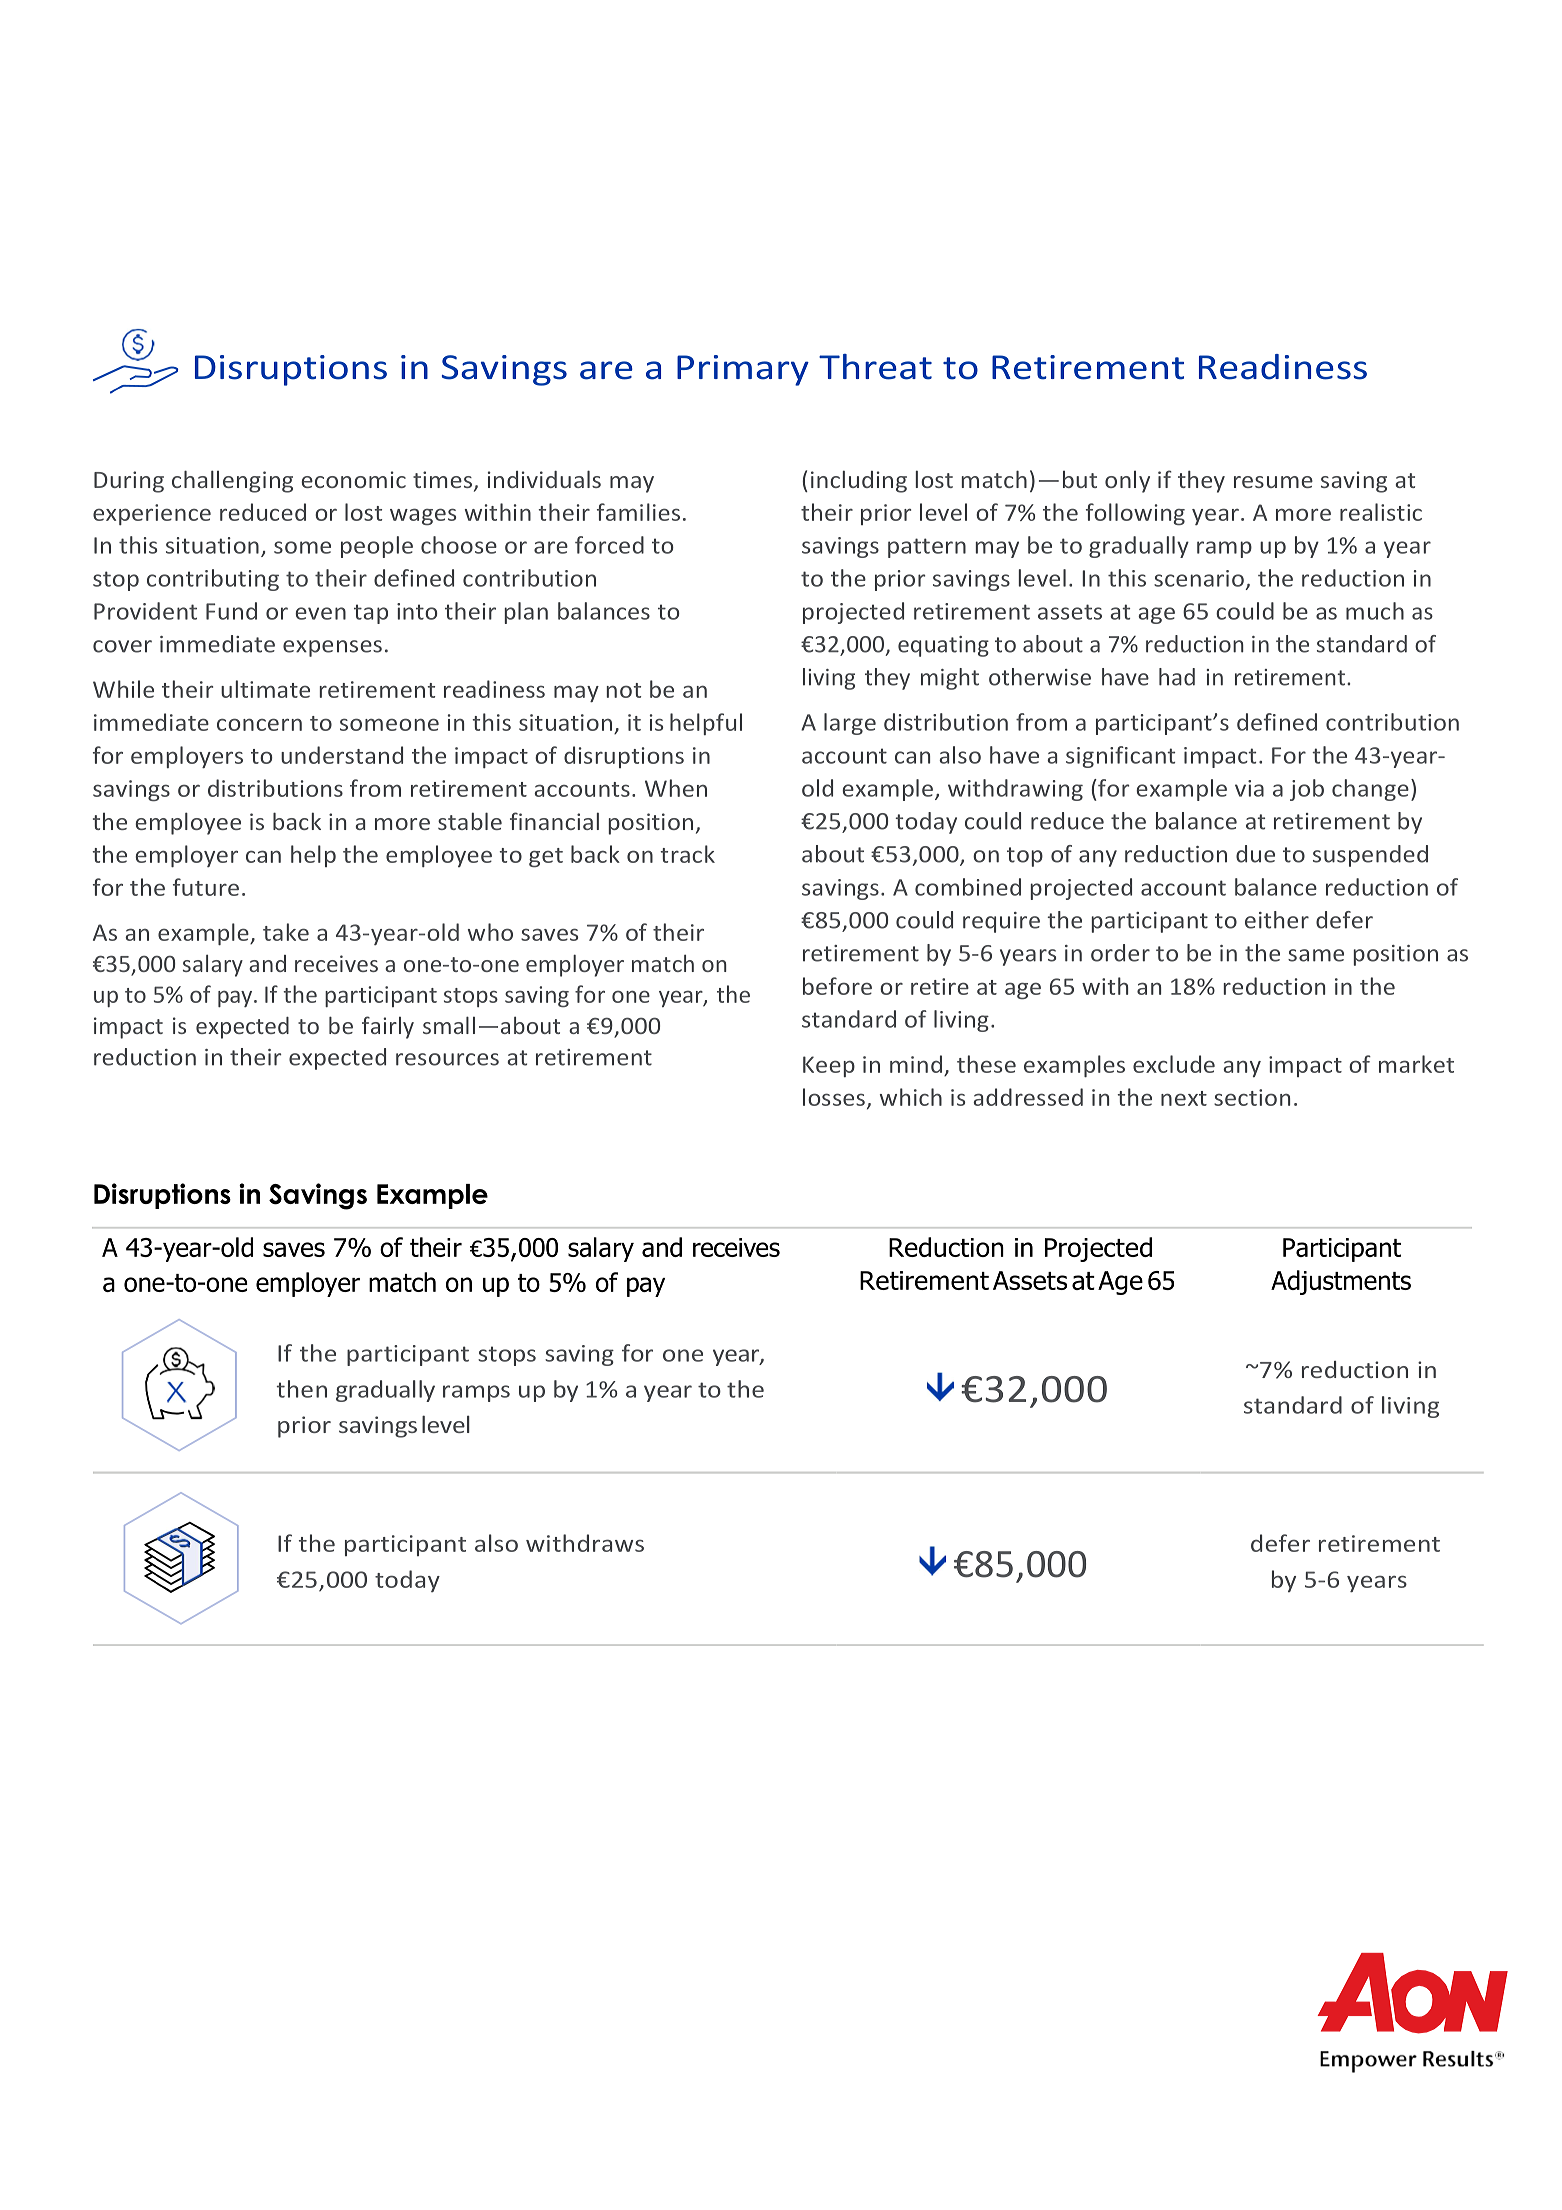 The height and width of the image is (2210, 1562). I want to click on challenging, so click(232, 481).
